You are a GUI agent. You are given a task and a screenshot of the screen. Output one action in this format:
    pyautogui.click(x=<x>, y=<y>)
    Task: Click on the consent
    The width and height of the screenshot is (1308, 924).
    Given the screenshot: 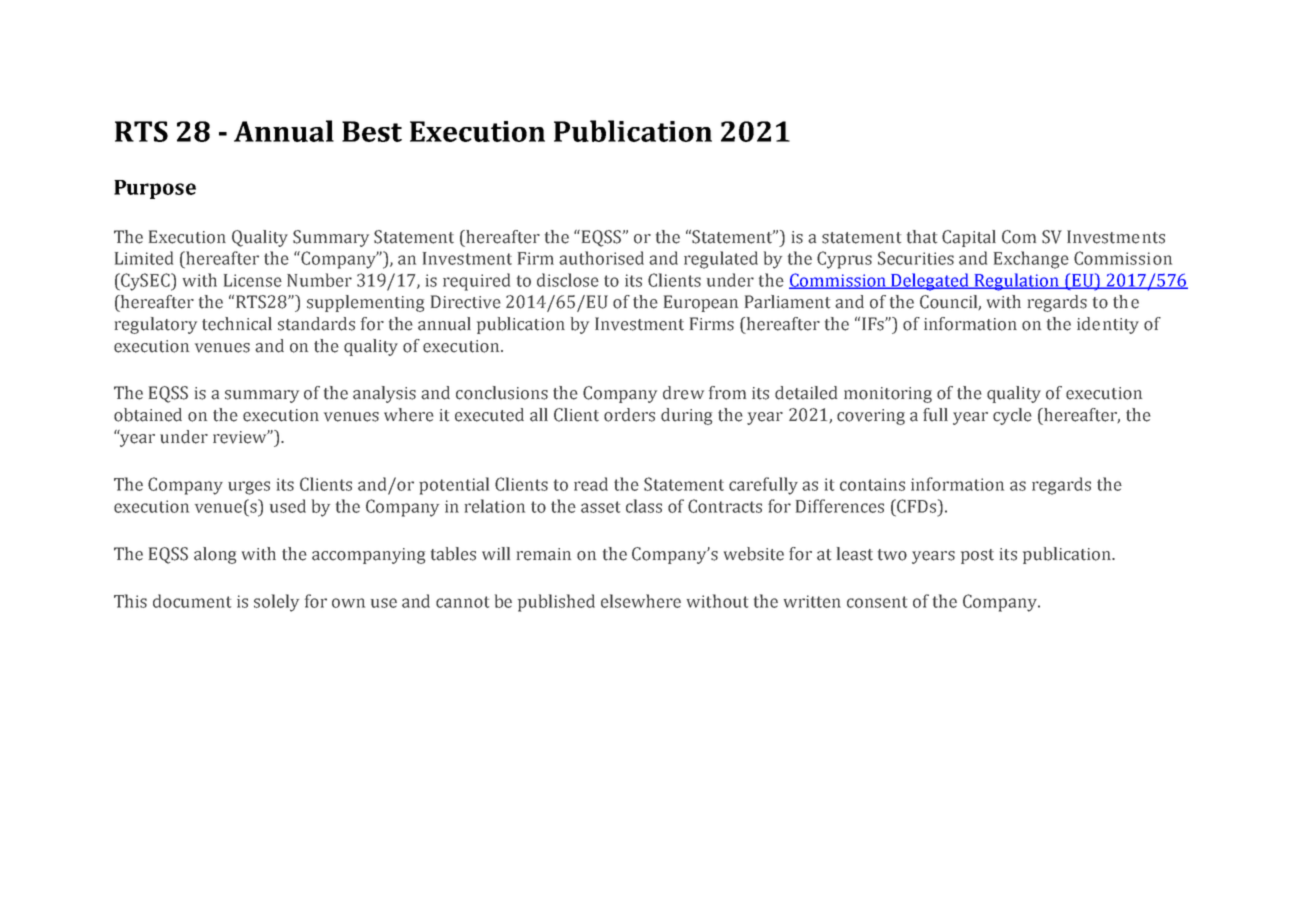 What is the action you would take?
    pyautogui.click(x=877, y=602)
